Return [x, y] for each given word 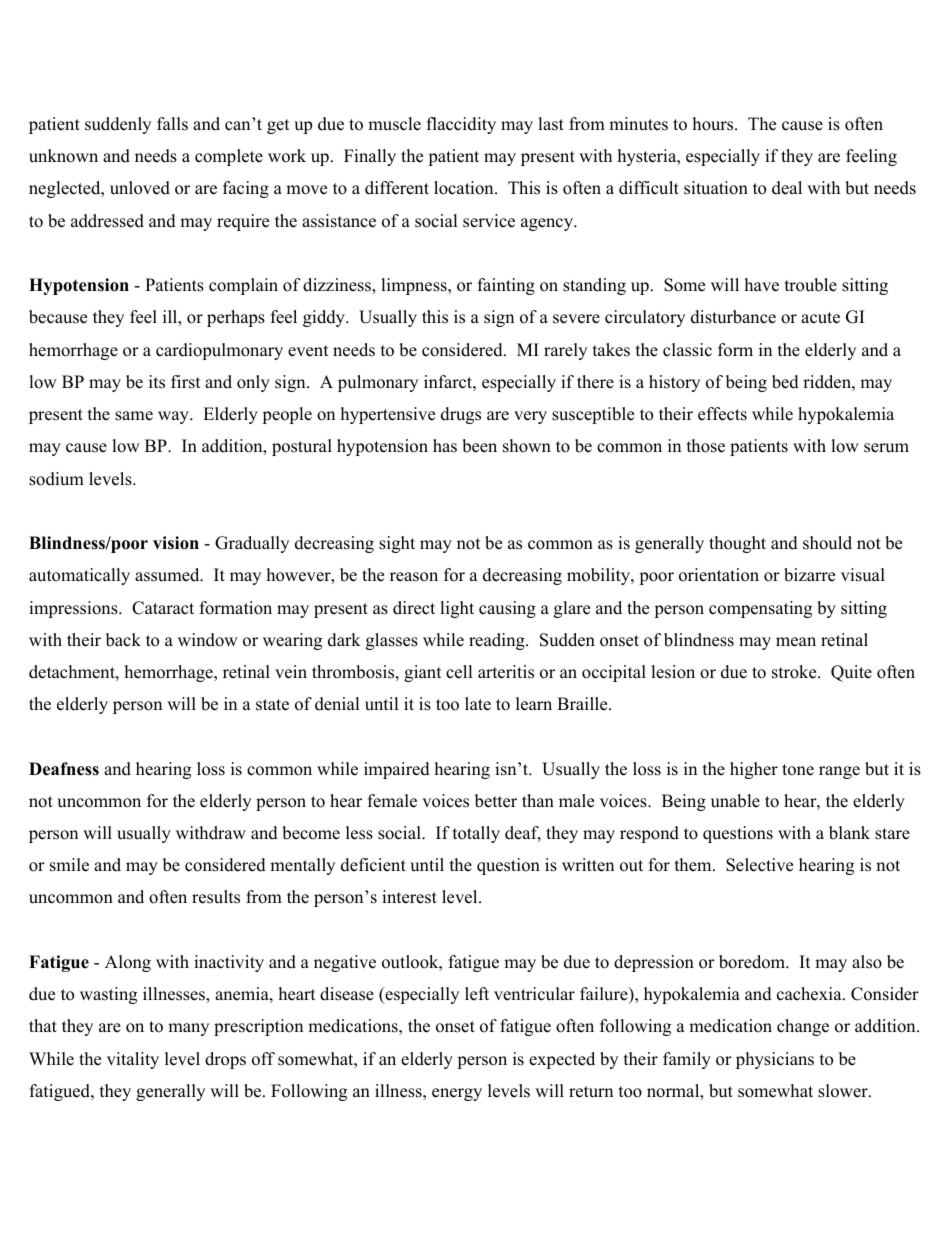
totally [476, 834]
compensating [760, 609]
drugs [461, 415]
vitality [133, 1060]
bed [785, 382]
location [465, 188]
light [457, 609]
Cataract [163, 608]
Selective [759, 865]
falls [172, 124]
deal [787, 188]
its [157, 382]
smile [69, 865]
